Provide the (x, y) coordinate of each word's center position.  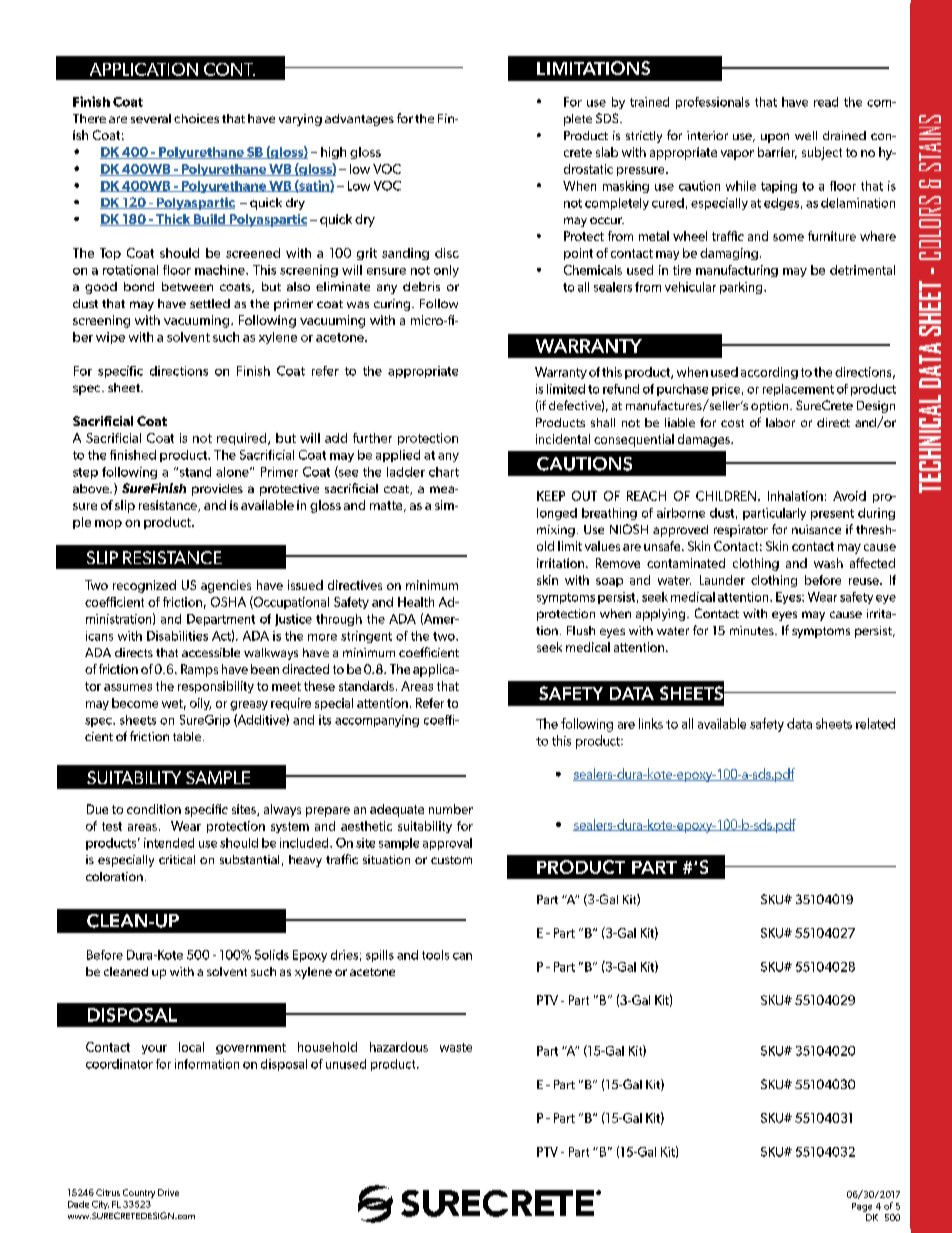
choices (196, 118)
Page (862, 1207)
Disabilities (177, 636)
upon (775, 138)
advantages (359, 120)
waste (456, 1047)
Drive (168, 1192)
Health (416, 602)
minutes (753, 630)
